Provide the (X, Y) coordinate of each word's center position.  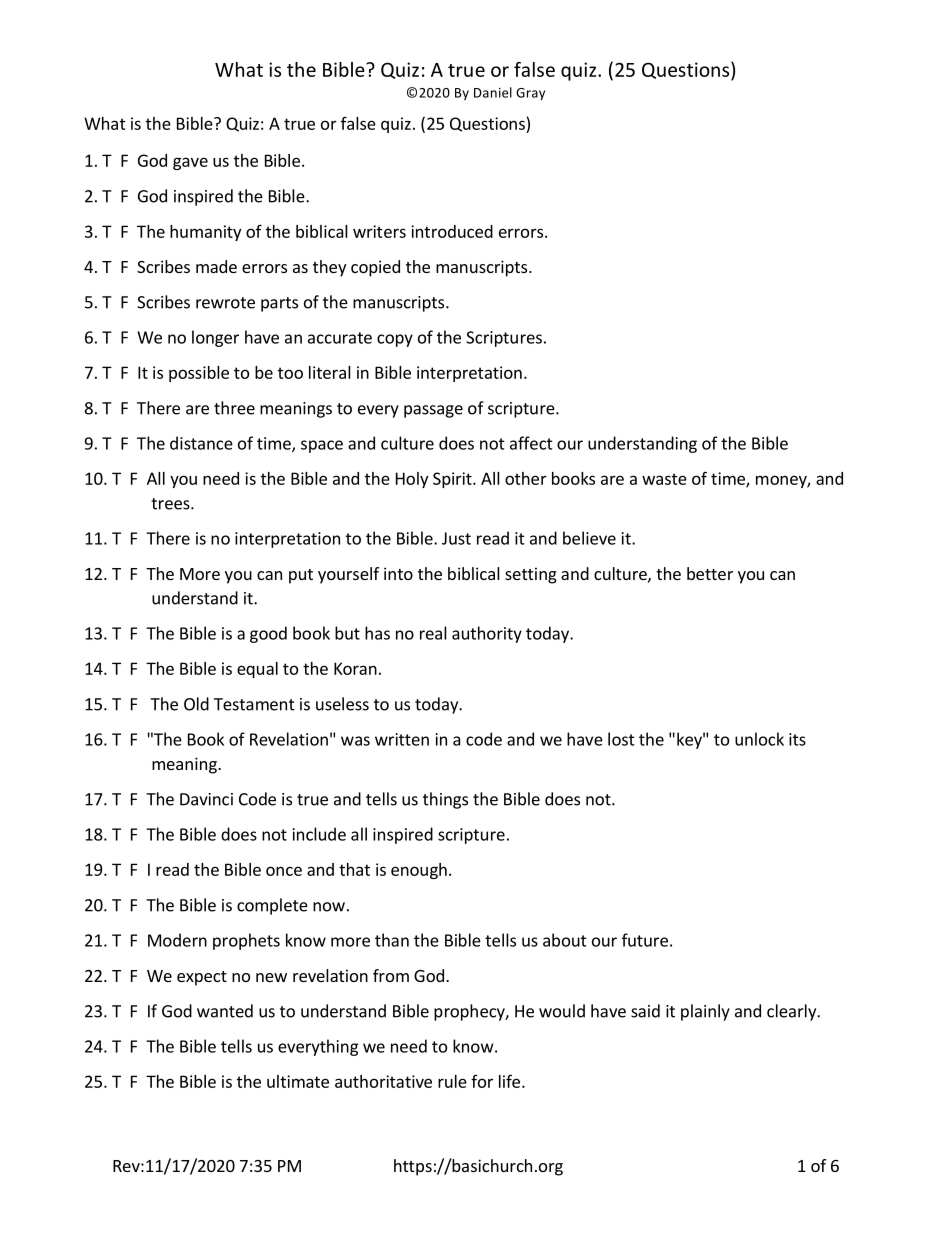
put (301, 576)
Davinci (206, 799)
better (710, 573)
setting (531, 575)
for (482, 1081)
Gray (530, 94)
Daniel (493, 92)
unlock (759, 739)
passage (433, 411)
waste (664, 479)
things (445, 800)
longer (215, 338)
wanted (225, 1011)
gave (190, 163)
